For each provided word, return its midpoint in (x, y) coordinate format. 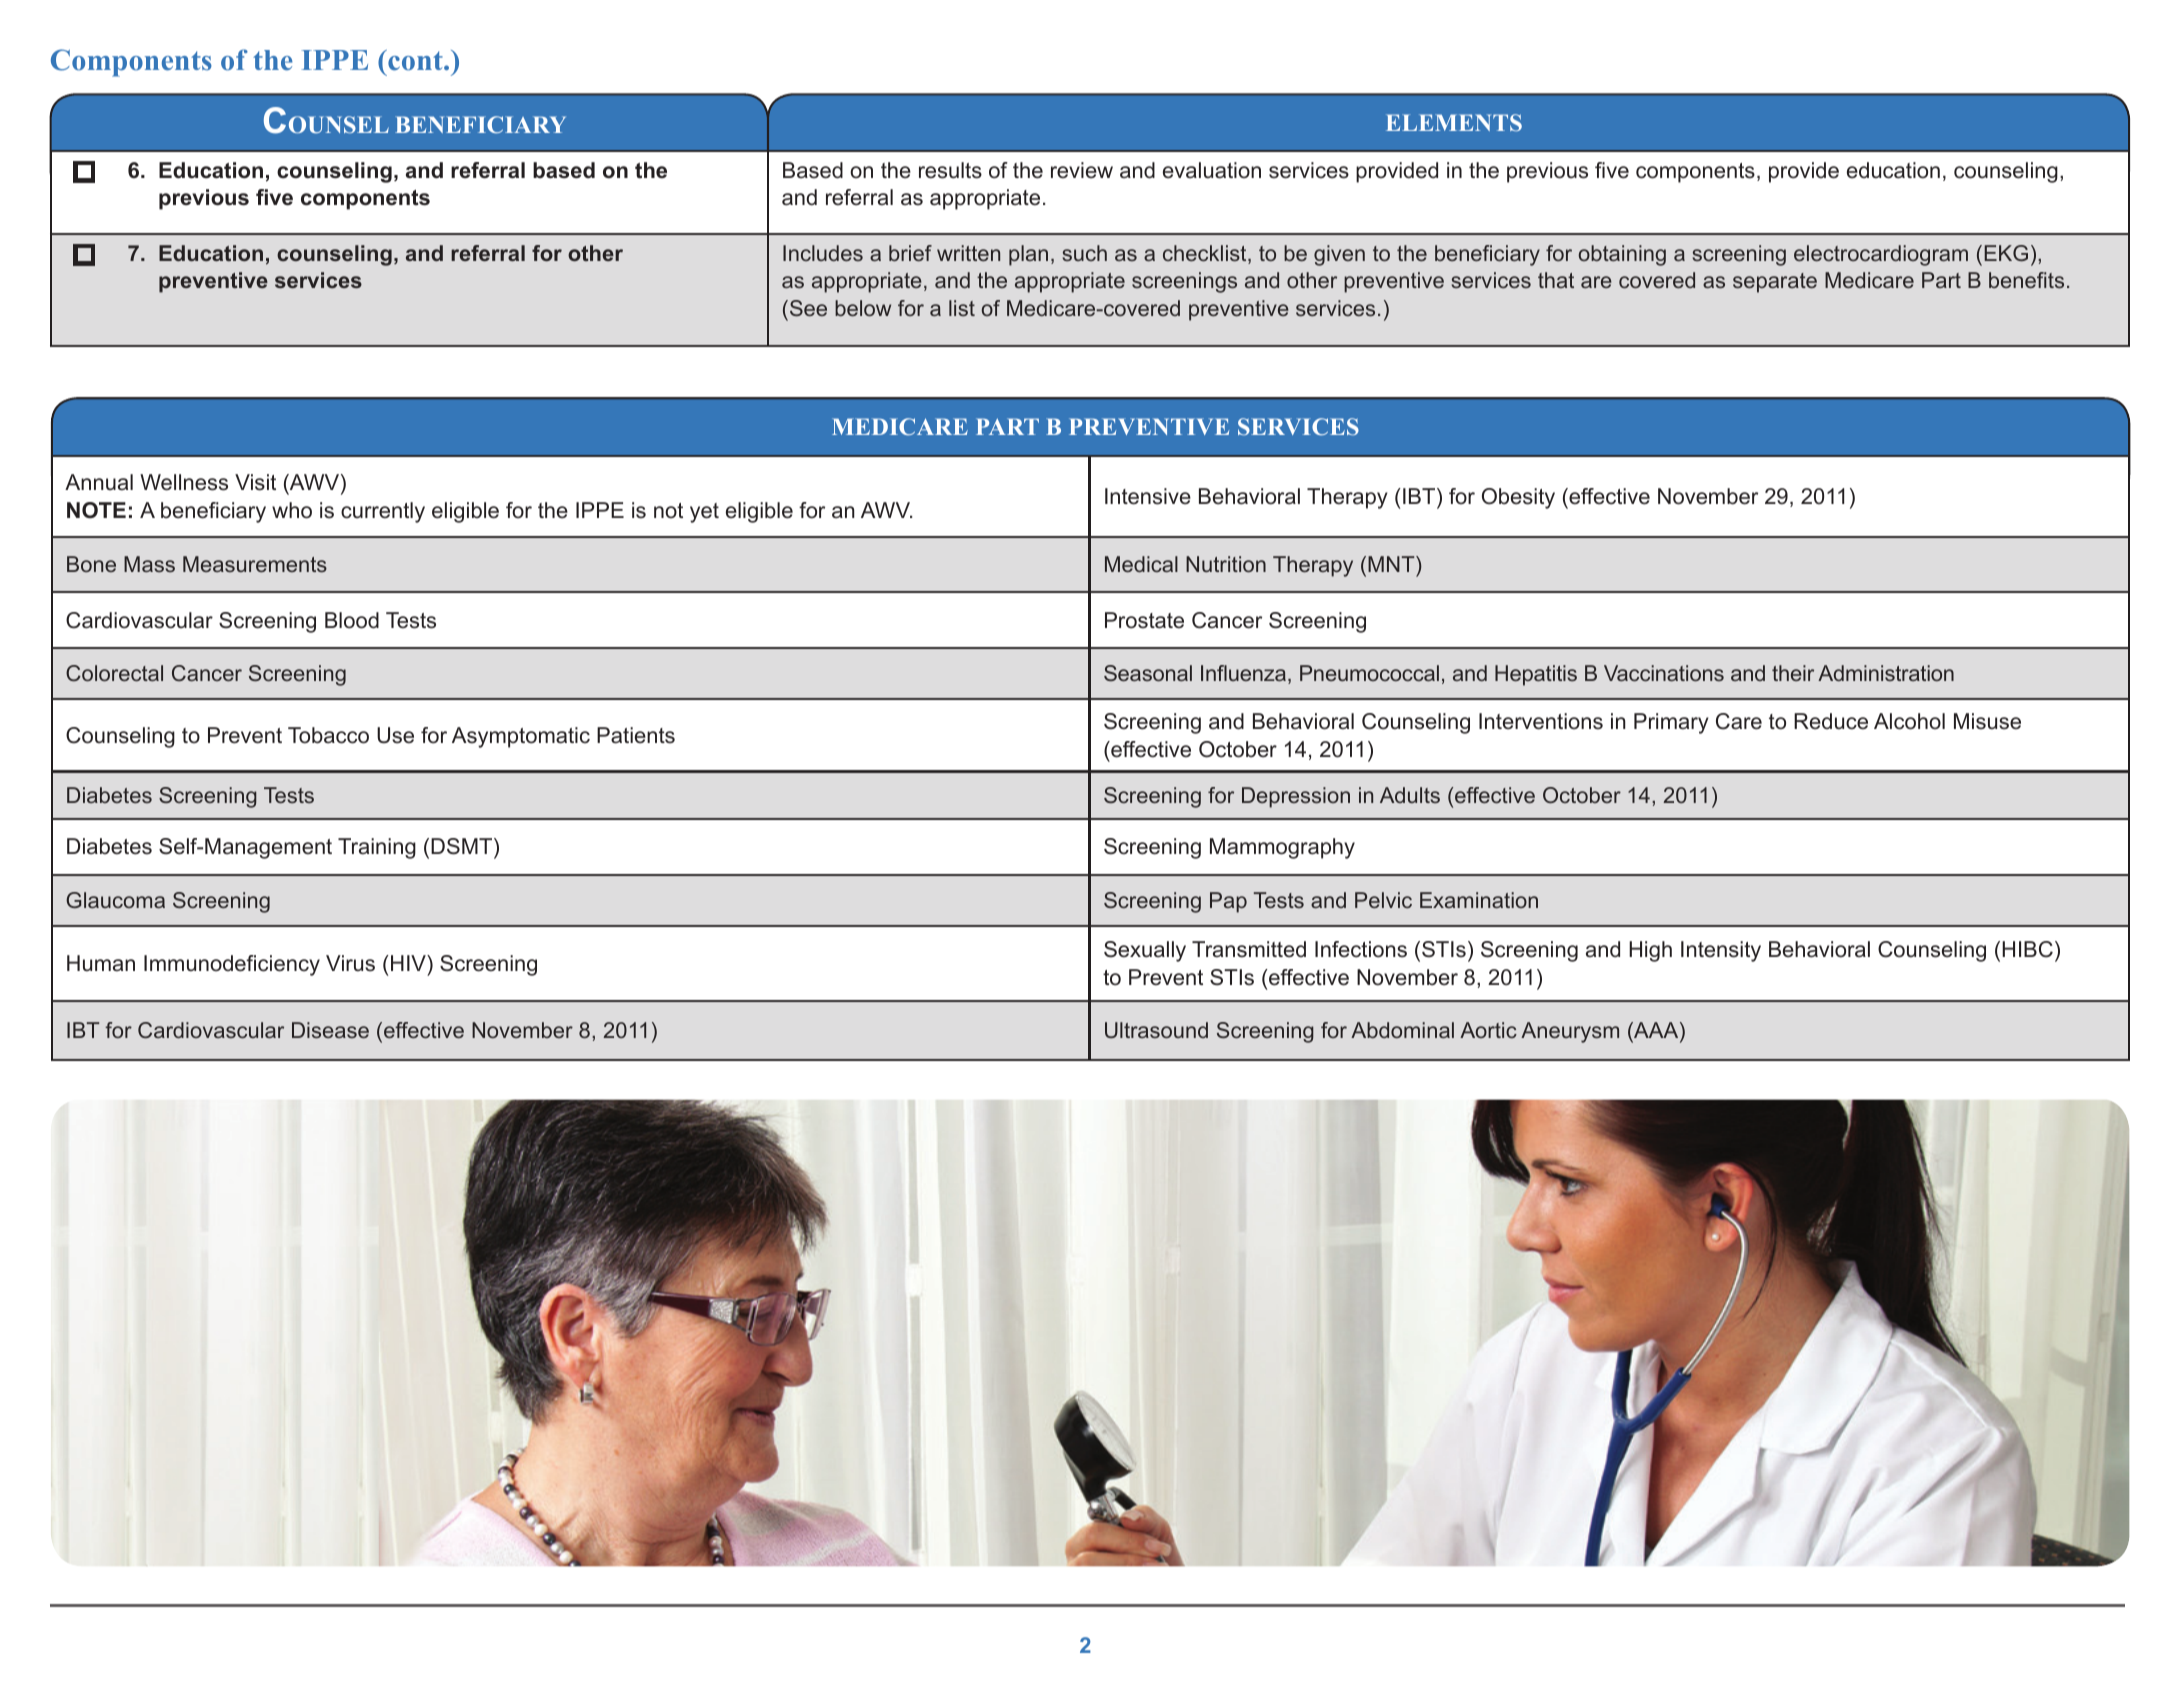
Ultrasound (1156, 1030)
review (1082, 170)
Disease (330, 1030)
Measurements (255, 564)
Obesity (1518, 498)
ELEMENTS (1454, 122)
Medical (1141, 564)
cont (415, 60)
